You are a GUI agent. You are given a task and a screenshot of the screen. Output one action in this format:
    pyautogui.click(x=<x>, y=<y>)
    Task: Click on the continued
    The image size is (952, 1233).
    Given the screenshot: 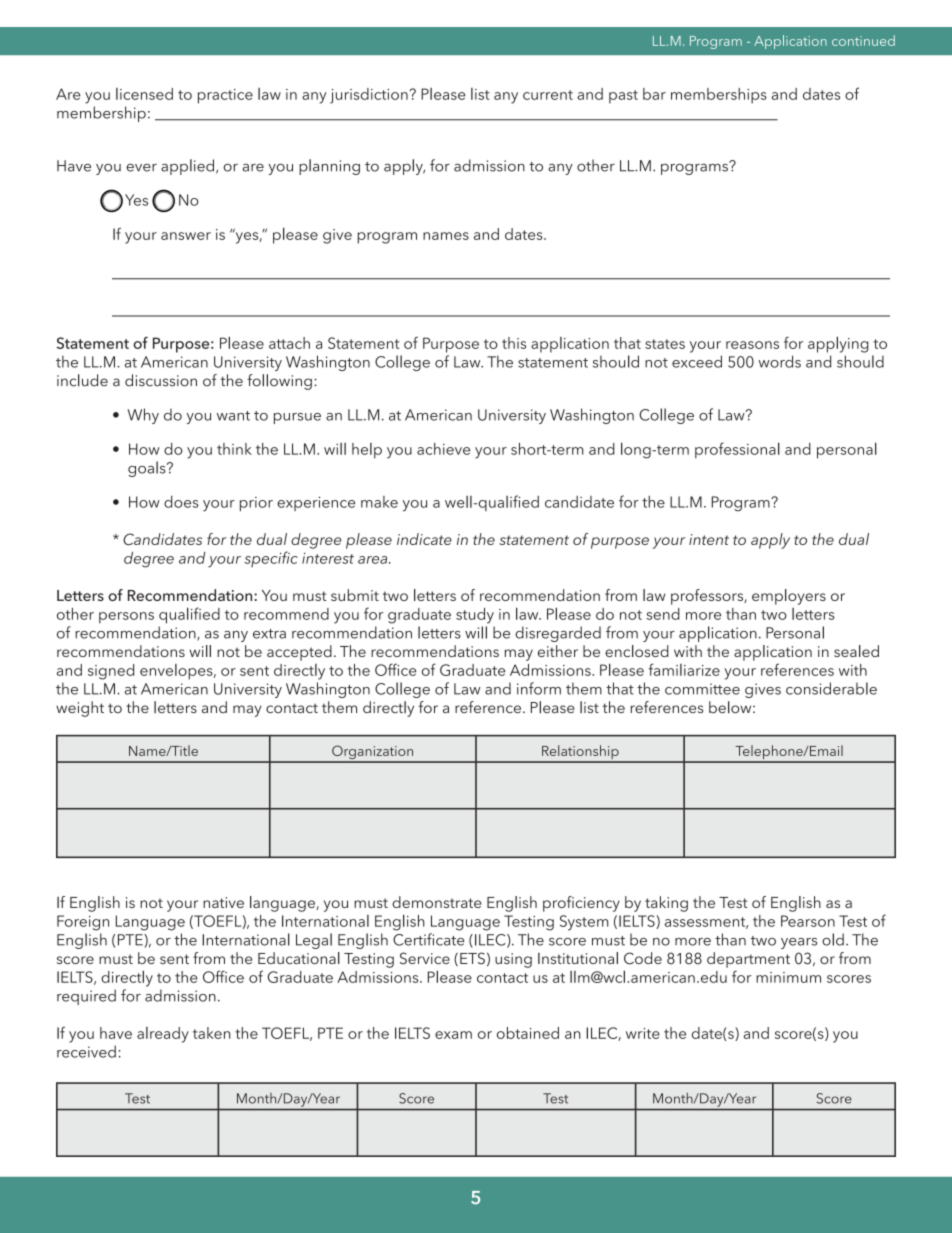 What is the action you would take?
    pyautogui.click(x=863, y=40)
